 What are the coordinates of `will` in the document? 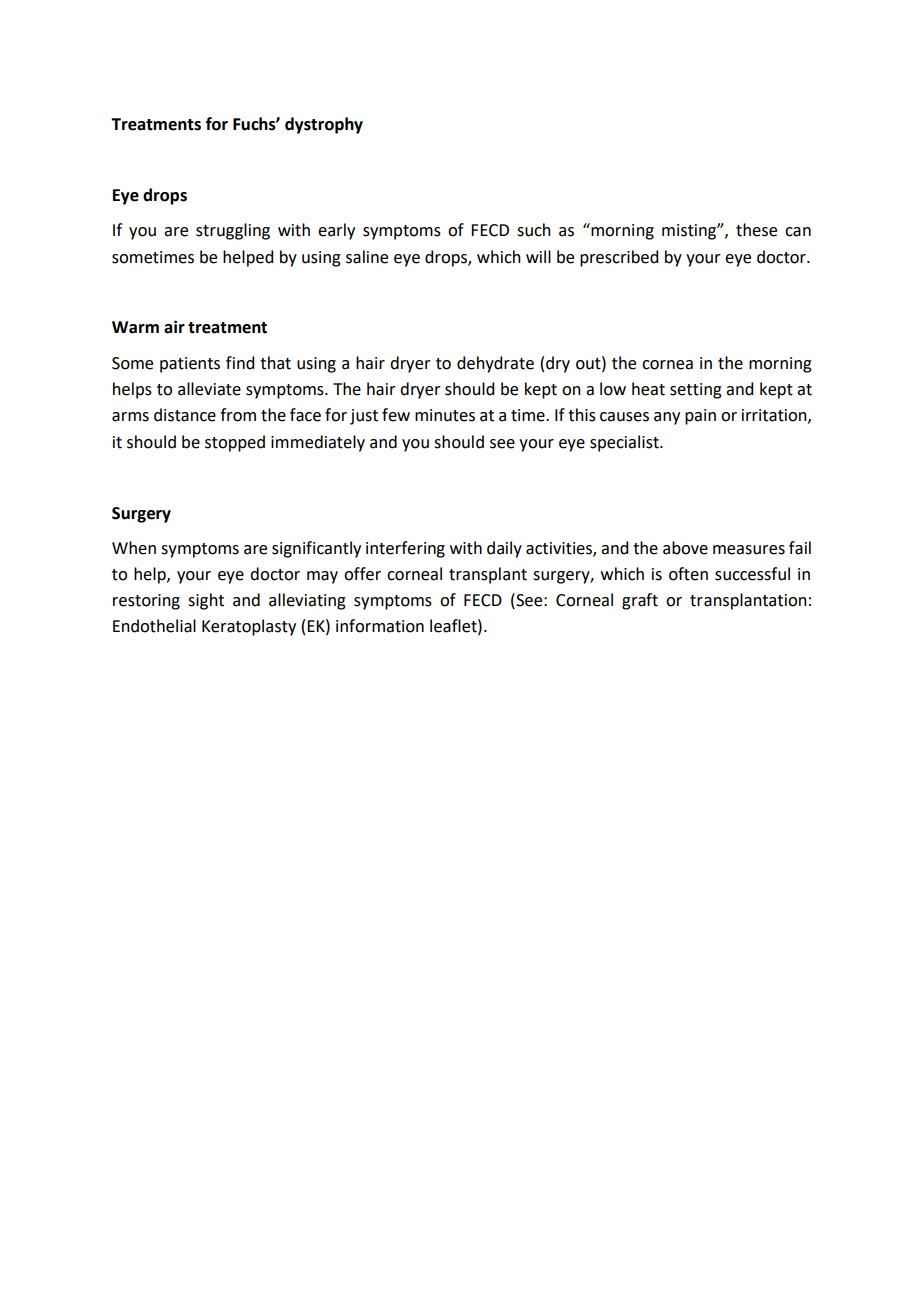 It's located at (538, 256).
